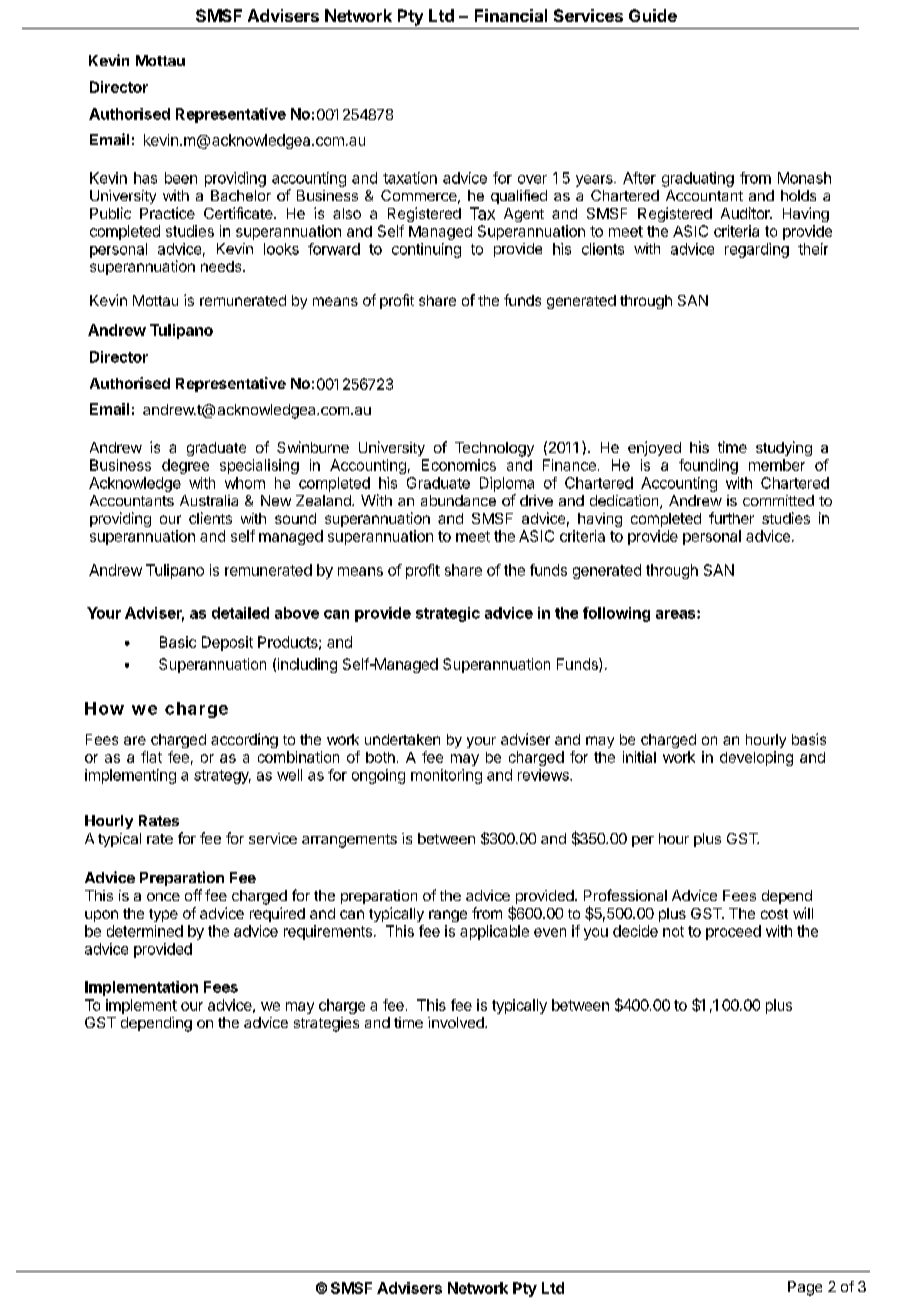 This screenshot has width=924, height=1309. What do you see at coordinates (774, 914) in the screenshot?
I see `cost` at bounding box center [774, 914].
